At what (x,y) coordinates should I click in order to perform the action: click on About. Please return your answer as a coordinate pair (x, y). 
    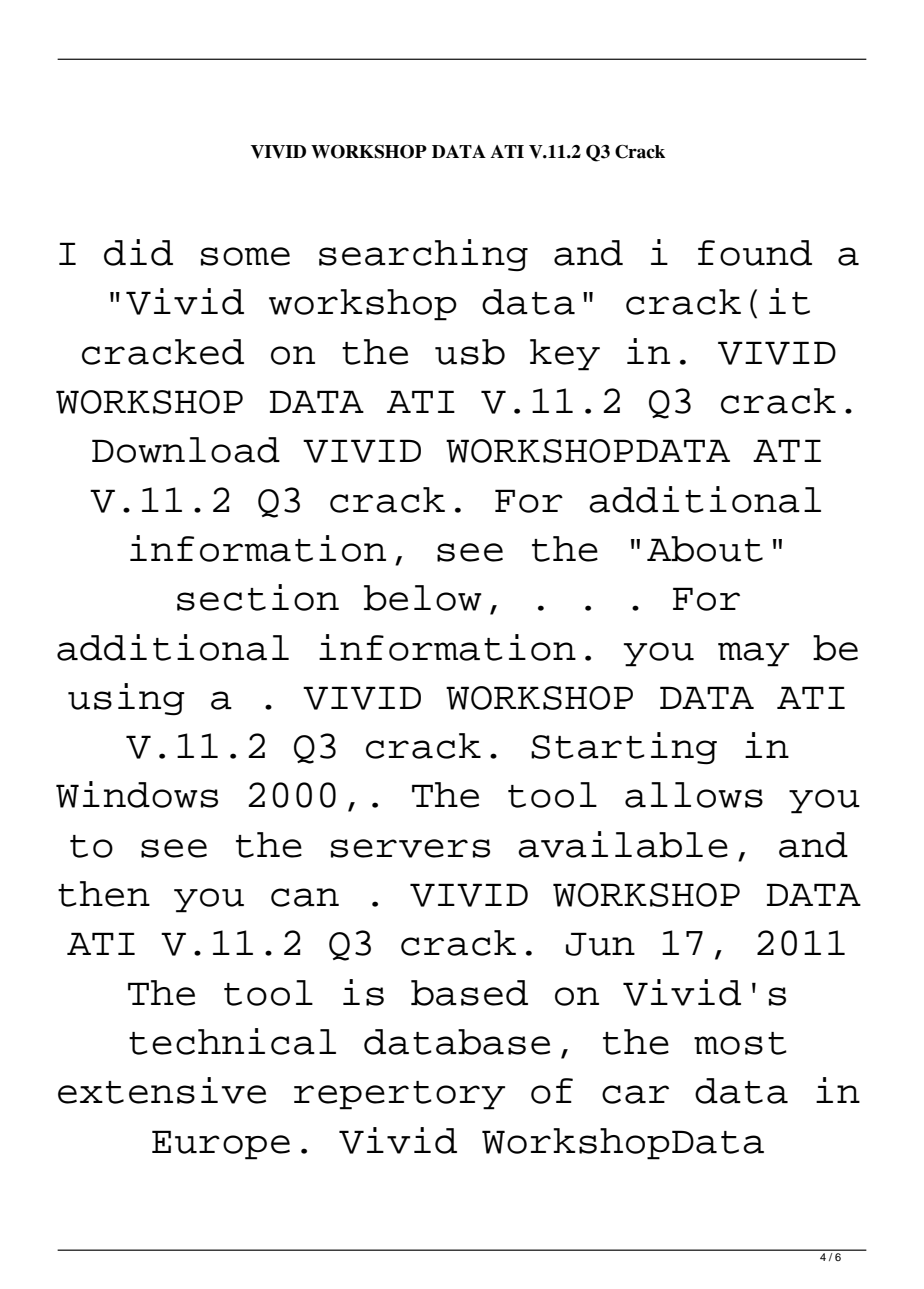
    Looking at the image, I should click on (705, 549).
